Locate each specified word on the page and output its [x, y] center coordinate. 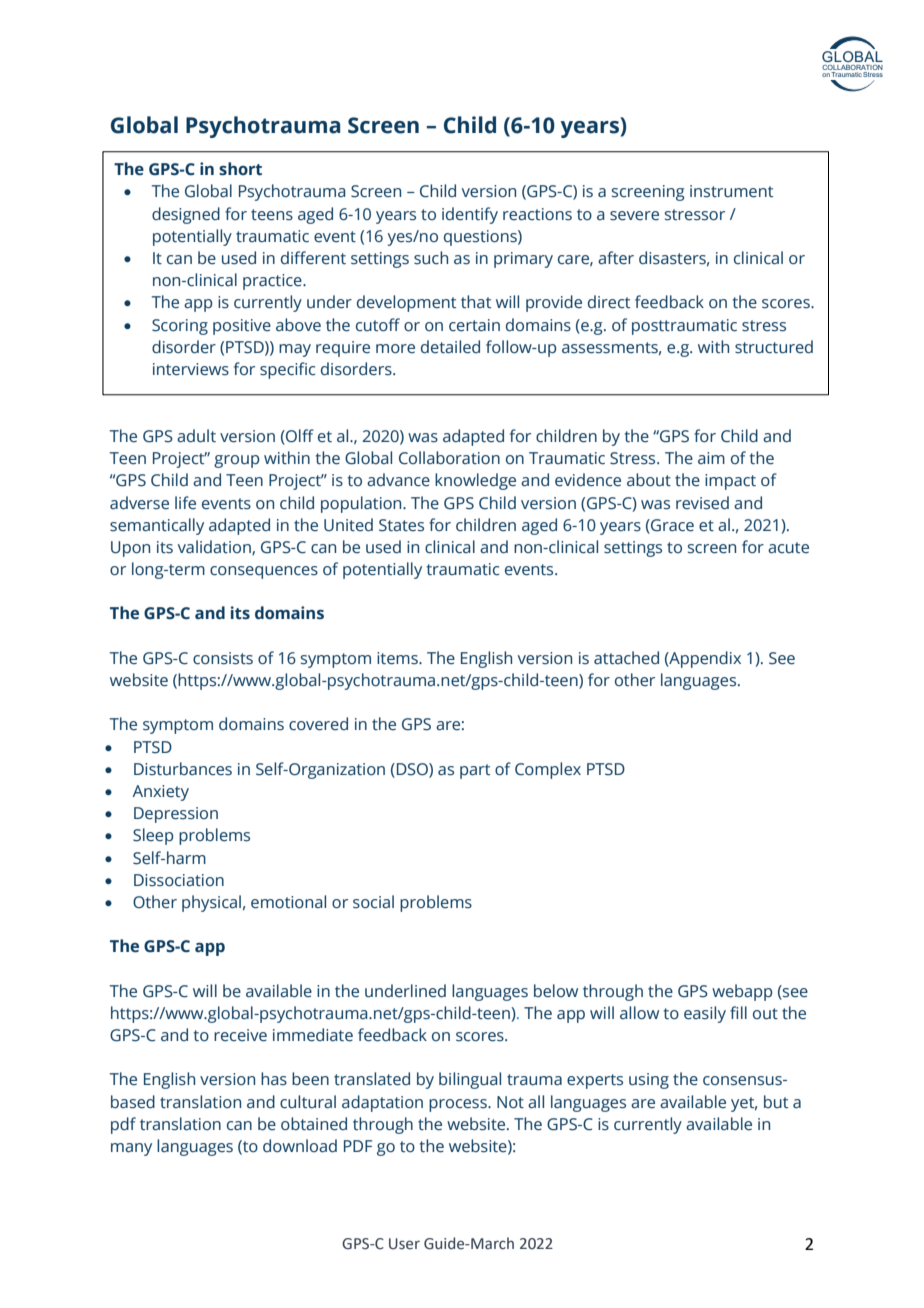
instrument [731, 191]
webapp [742, 992]
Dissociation [179, 880]
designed [186, 215]
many [131, 1149]
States [401, 525]
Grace [671, 525]
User [404, 1244]
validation [215, 547]
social [373, 902]
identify [470, 215]
